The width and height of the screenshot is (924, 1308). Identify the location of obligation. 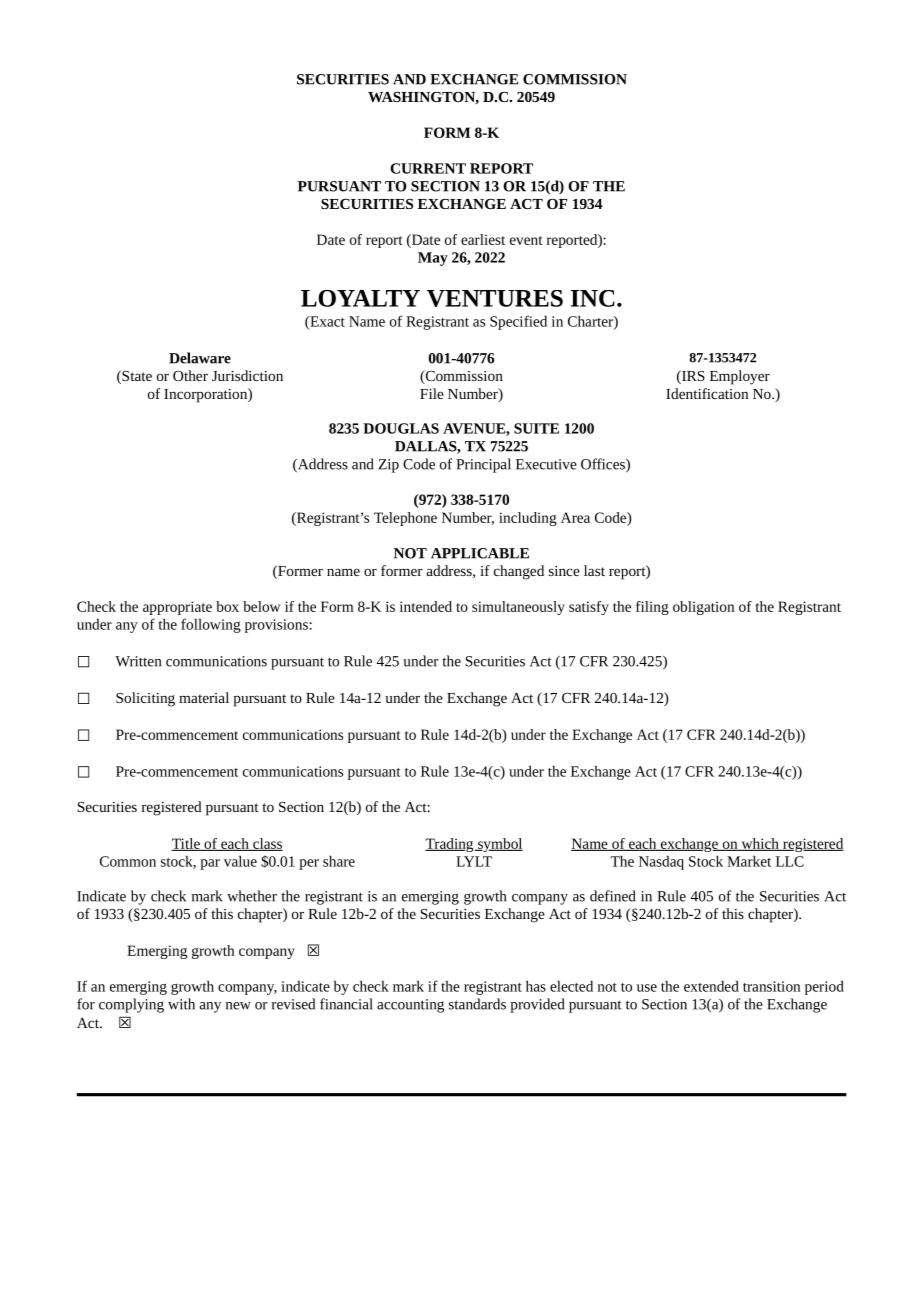
(703, 608).
